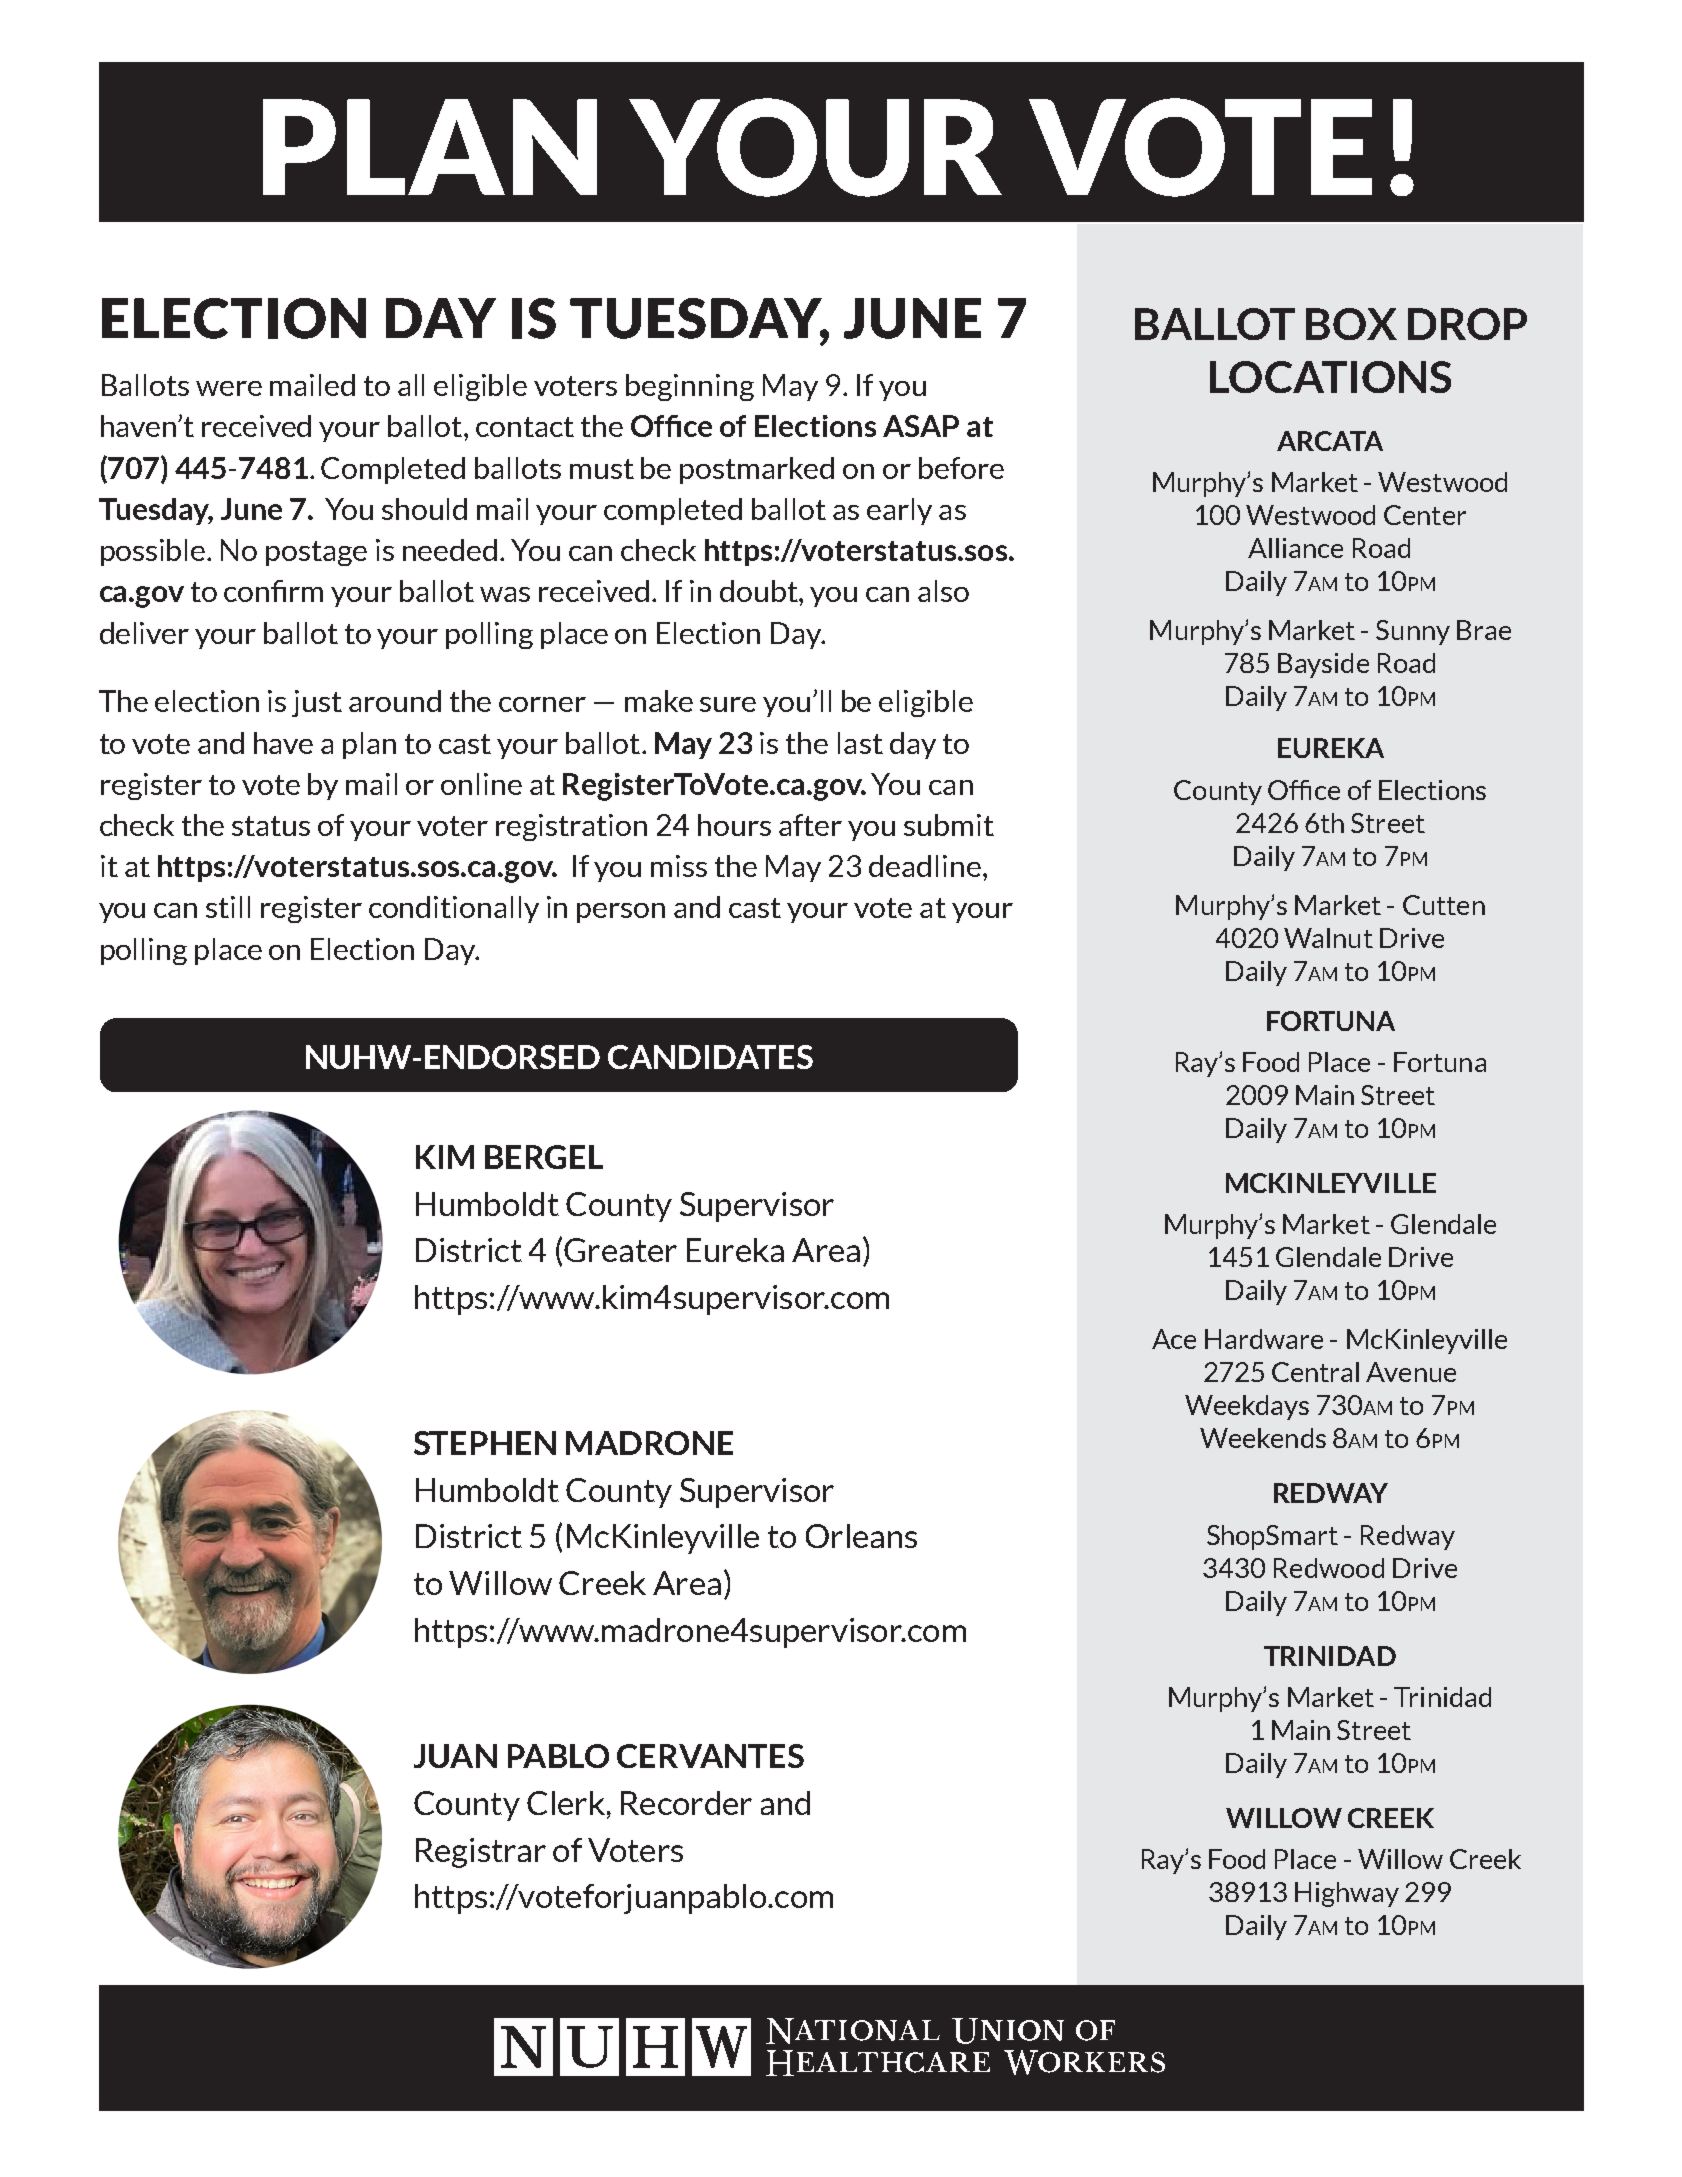 Image resolution: width=1682 pixels, height=2177 pixels. What do you see at coordinates (1347, 1894) in the screenshot?
I see `Highway` at bounding box center [1347, 1894].
